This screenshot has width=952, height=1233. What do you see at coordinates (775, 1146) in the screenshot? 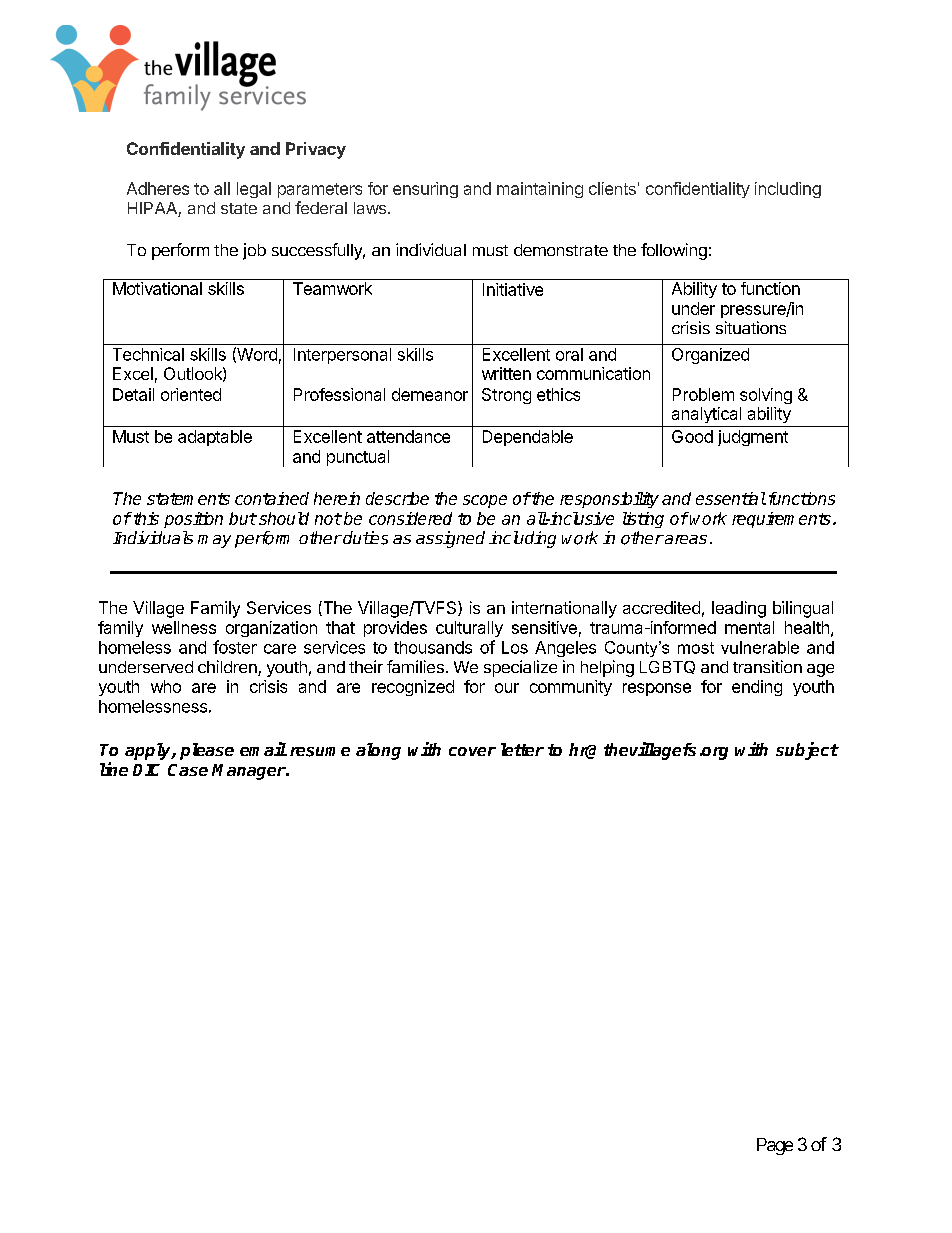
I see `Page` at bounding box center [775, 1146].
